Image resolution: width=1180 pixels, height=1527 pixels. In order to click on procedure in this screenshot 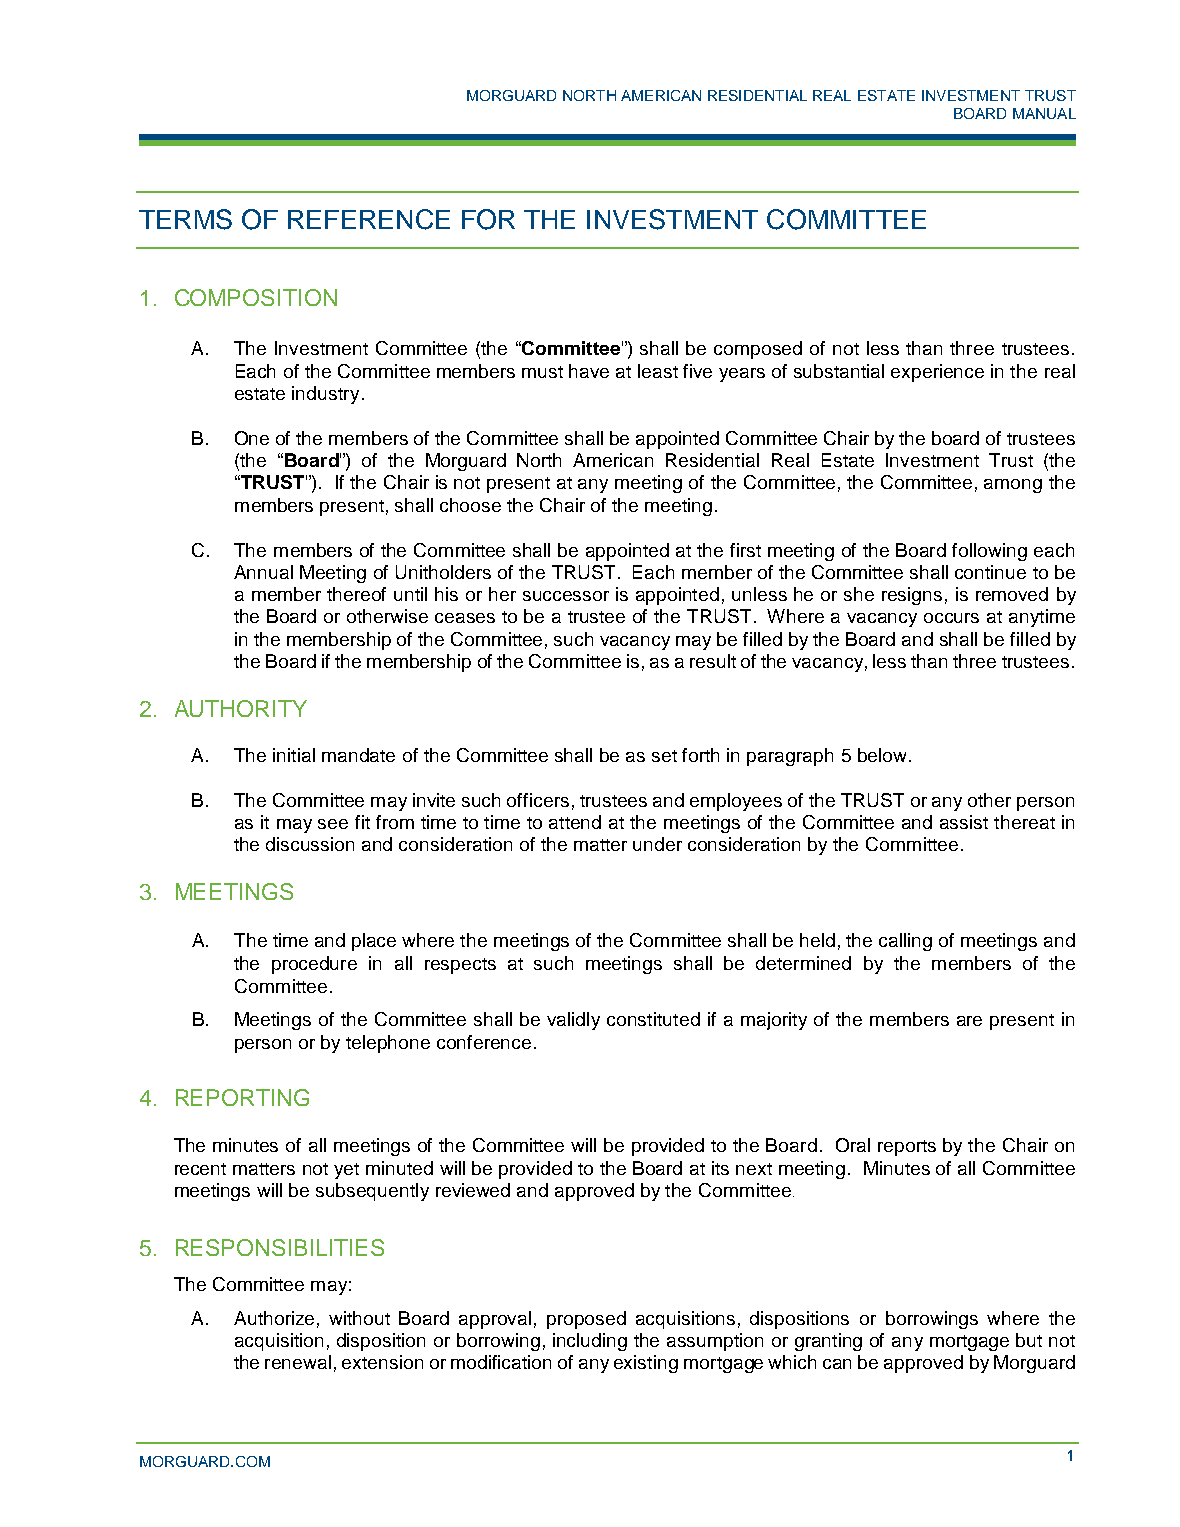, I will do `click(314, 965)`.
